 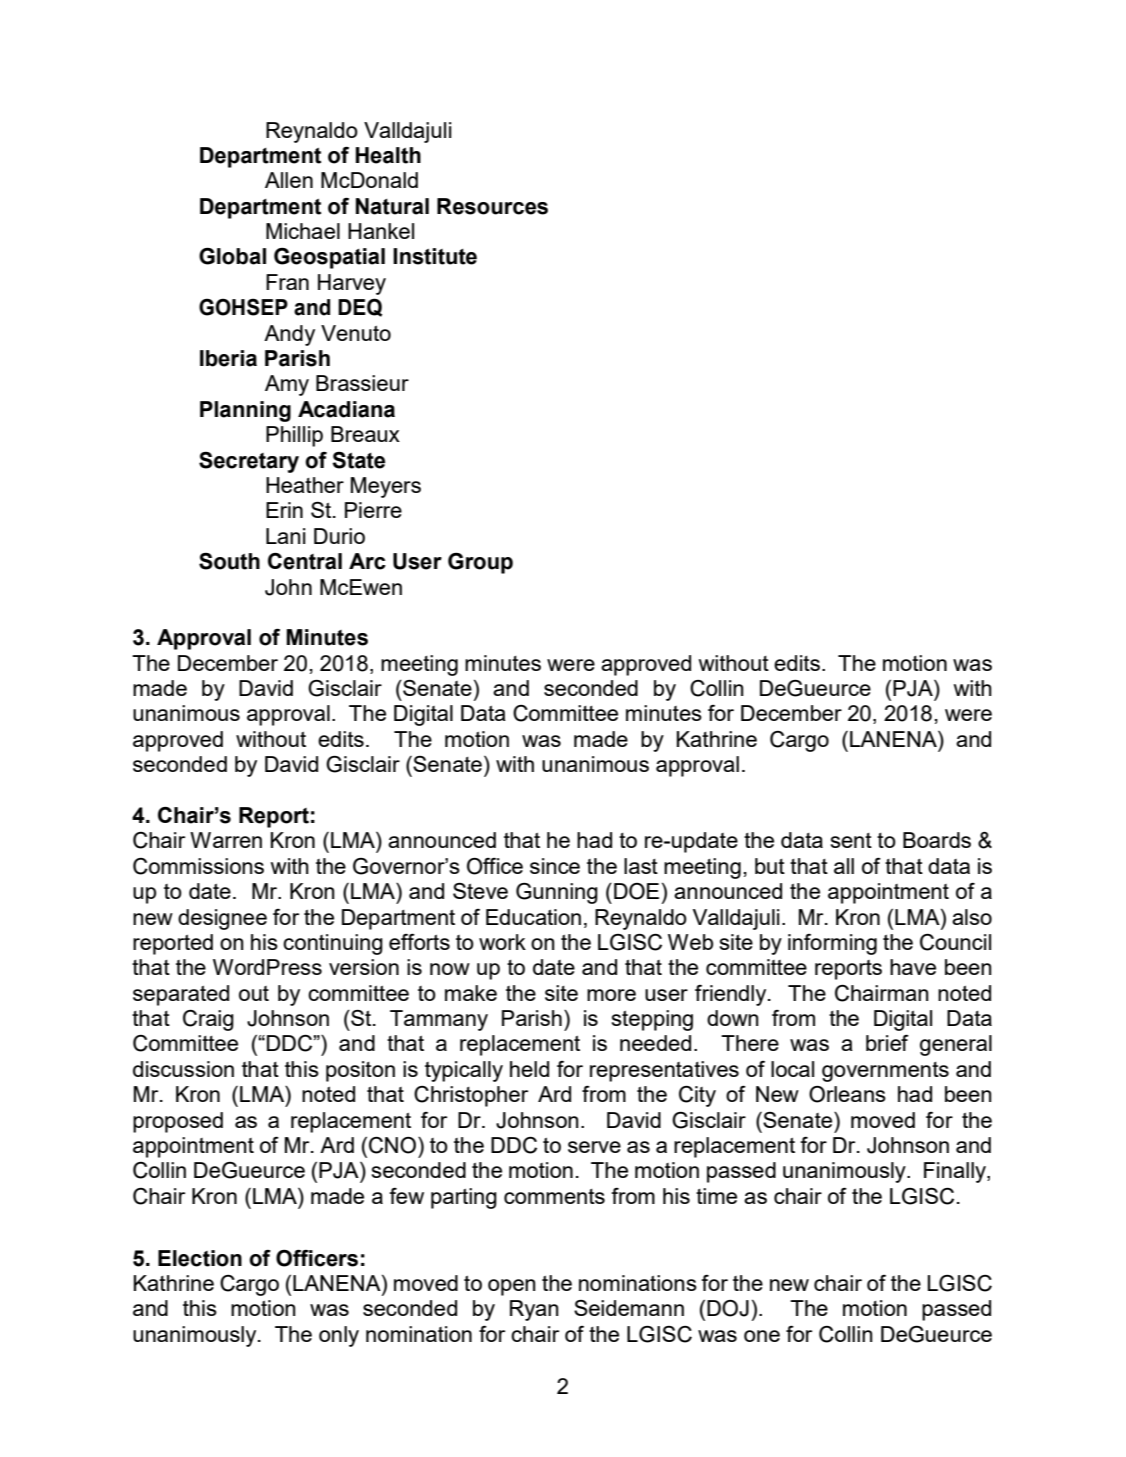 What do you see at coordinates (937, 840) in the screenshot?
I see `Boards` at bounding box center [937, 840].
